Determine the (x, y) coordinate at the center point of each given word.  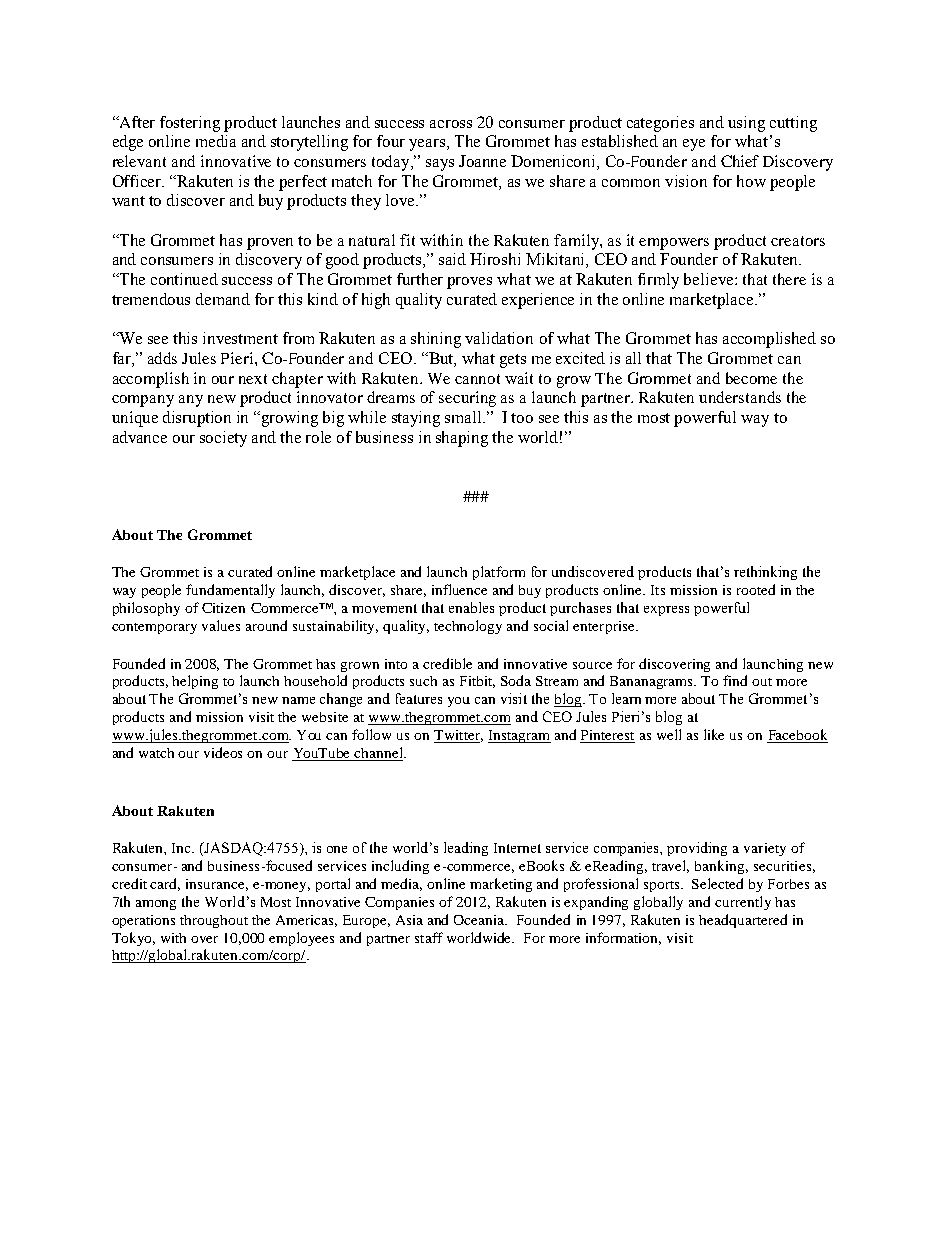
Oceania (480, 920)
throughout (214, 921)
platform (499, 573)
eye (694, 145)
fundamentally (230, 591)
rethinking (765, 573)
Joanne (482, 161)
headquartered (743, 921)
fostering (190, 124)
